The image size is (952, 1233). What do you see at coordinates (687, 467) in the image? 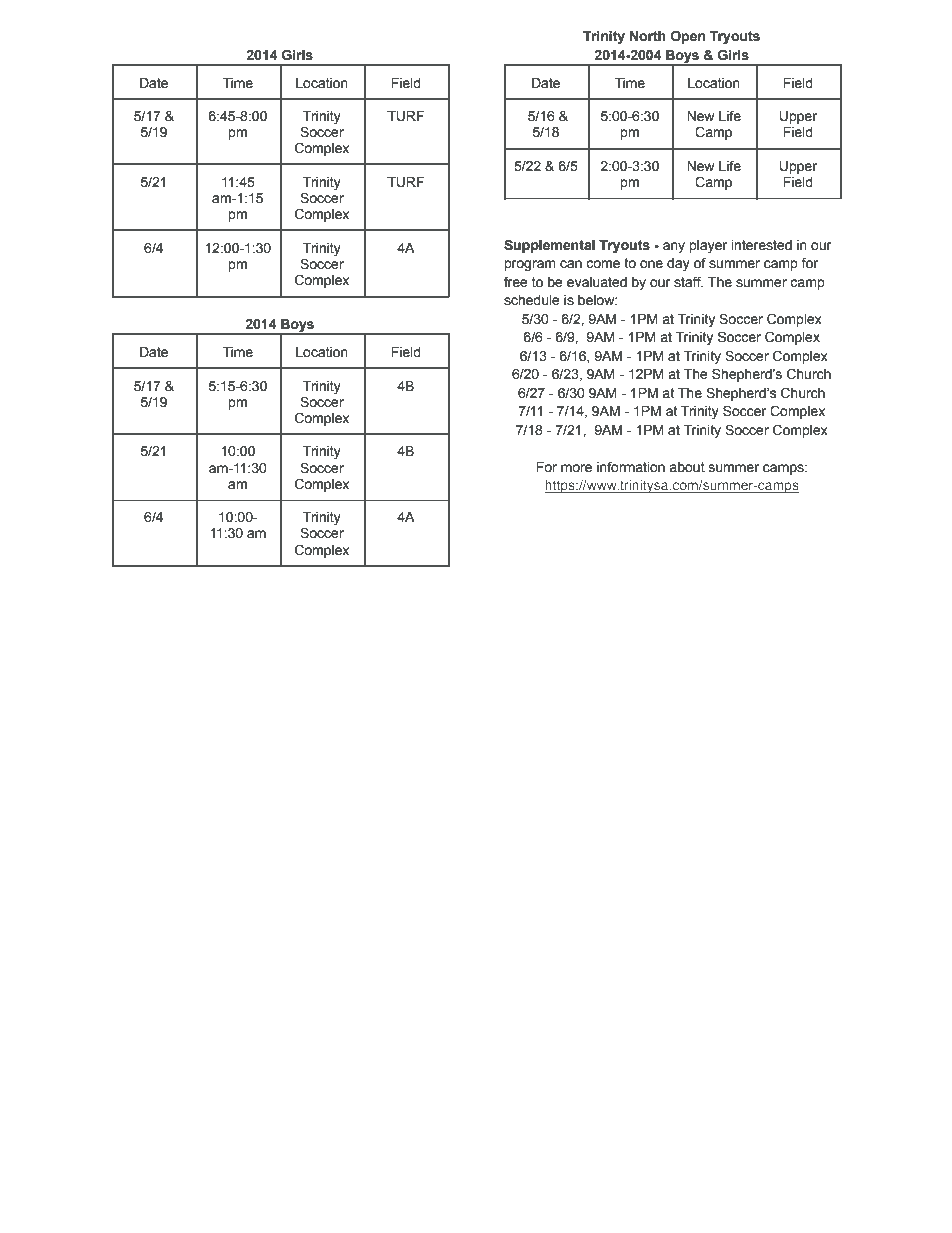
I see `about` at bounding box center [687, 467].
